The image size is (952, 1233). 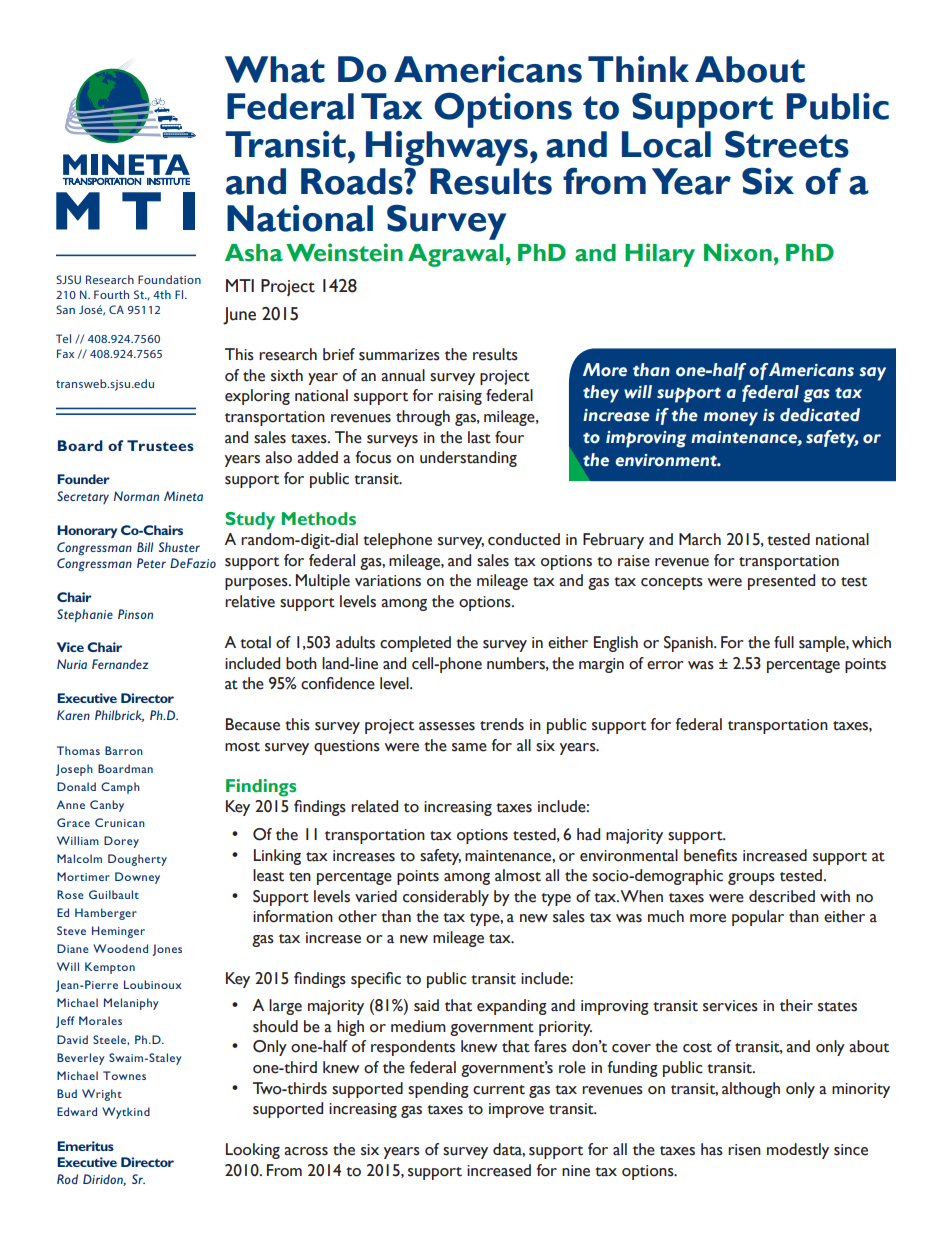 What do you see at coordinates (415, 644) in the image?
I see `completed` at bounding box center [415, 644].
